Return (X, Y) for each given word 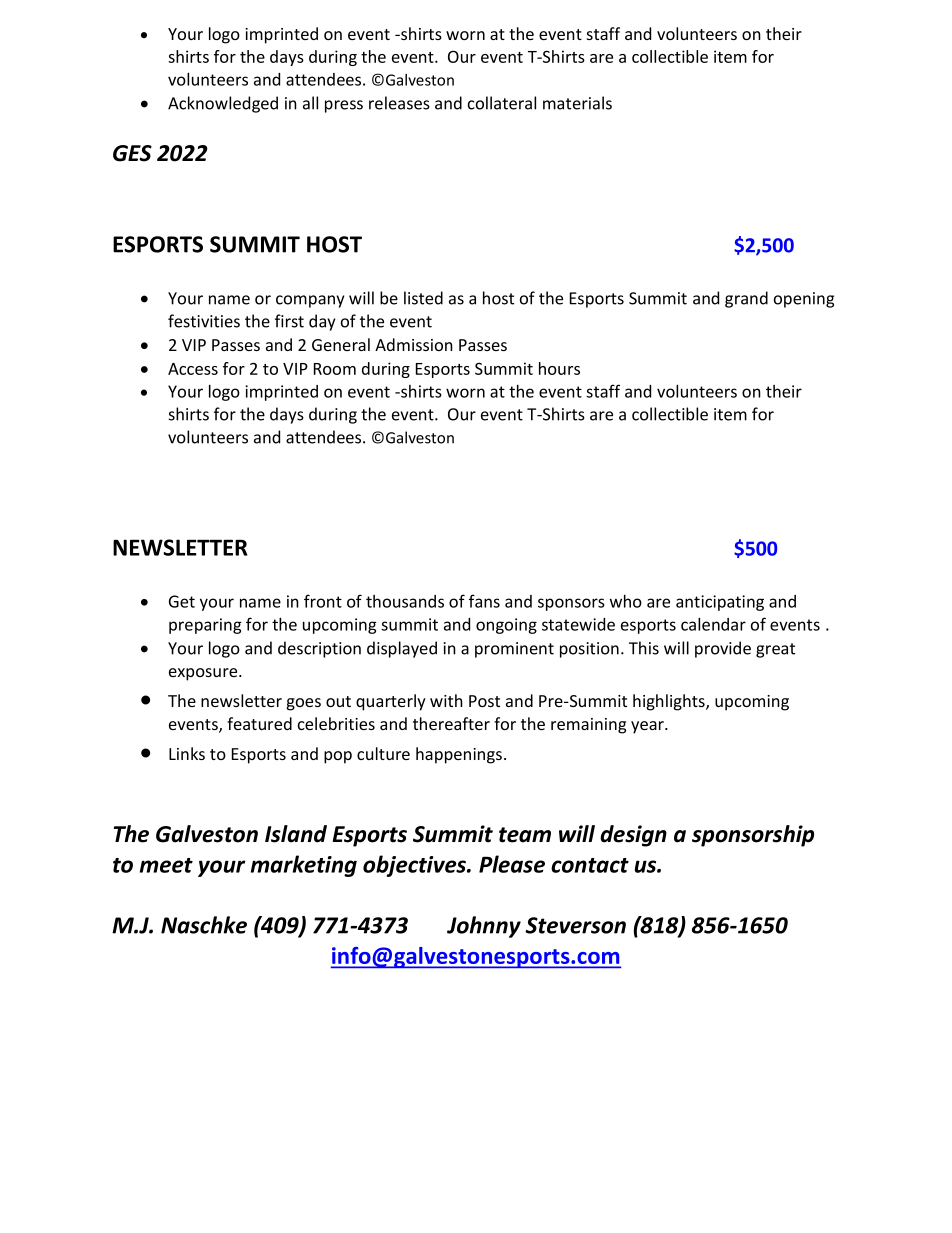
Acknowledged (223, 104)
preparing (205, 626)
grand (746, 299)
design (633, 836)
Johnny (484, 927)
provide (723, 649)
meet (166, 865)
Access (193, 369)
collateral (502, 103)
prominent (514, 650)
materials (577, 103)
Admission (414, 344)
